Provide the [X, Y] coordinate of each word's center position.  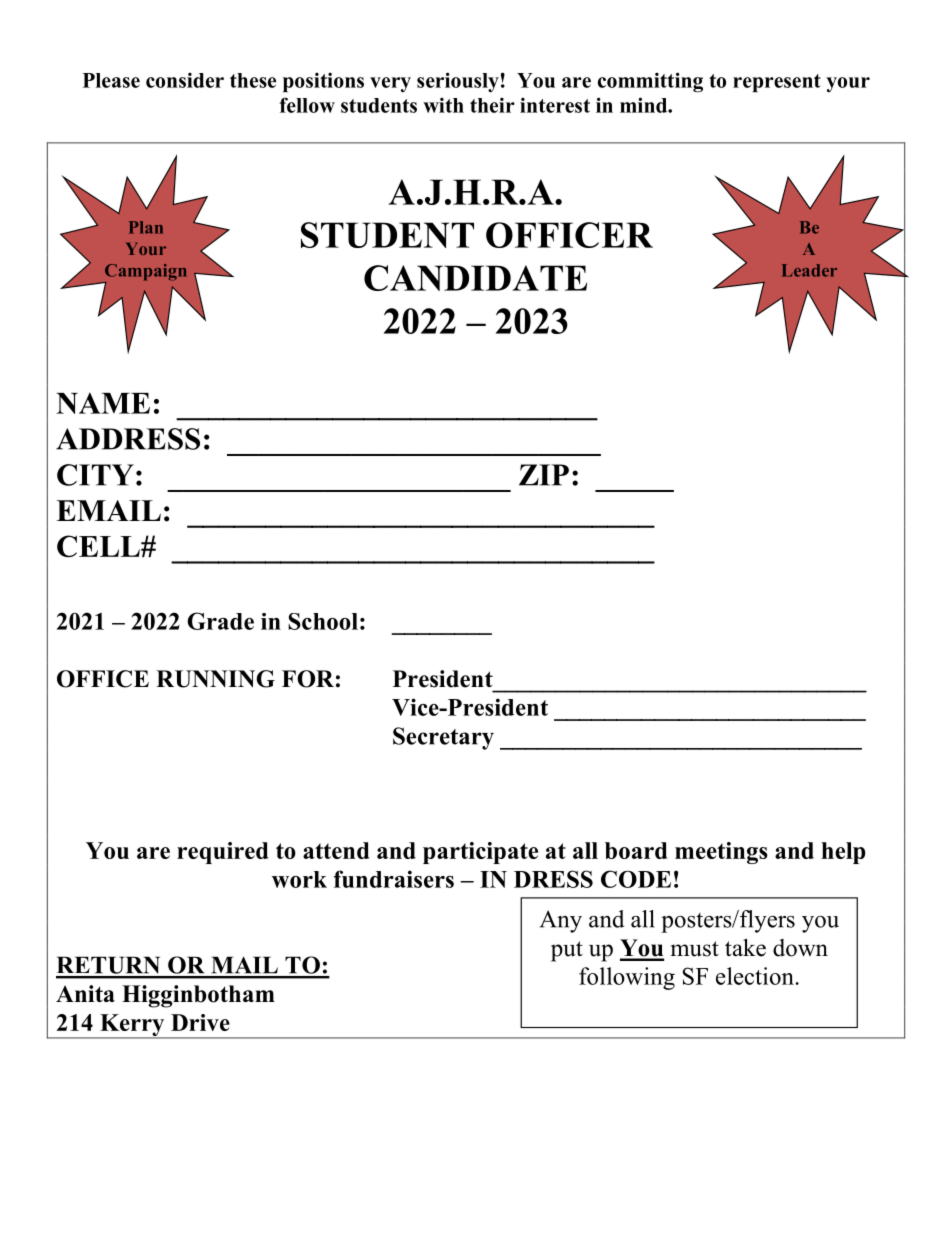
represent [777, 83]
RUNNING [215, 679]
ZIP [544, 475]
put [567, 951]
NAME [103, 403]
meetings [721, 853]
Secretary [443, 738]
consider [185, 80]
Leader [809, 270]
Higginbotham [198, 996]
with [443, 105]
